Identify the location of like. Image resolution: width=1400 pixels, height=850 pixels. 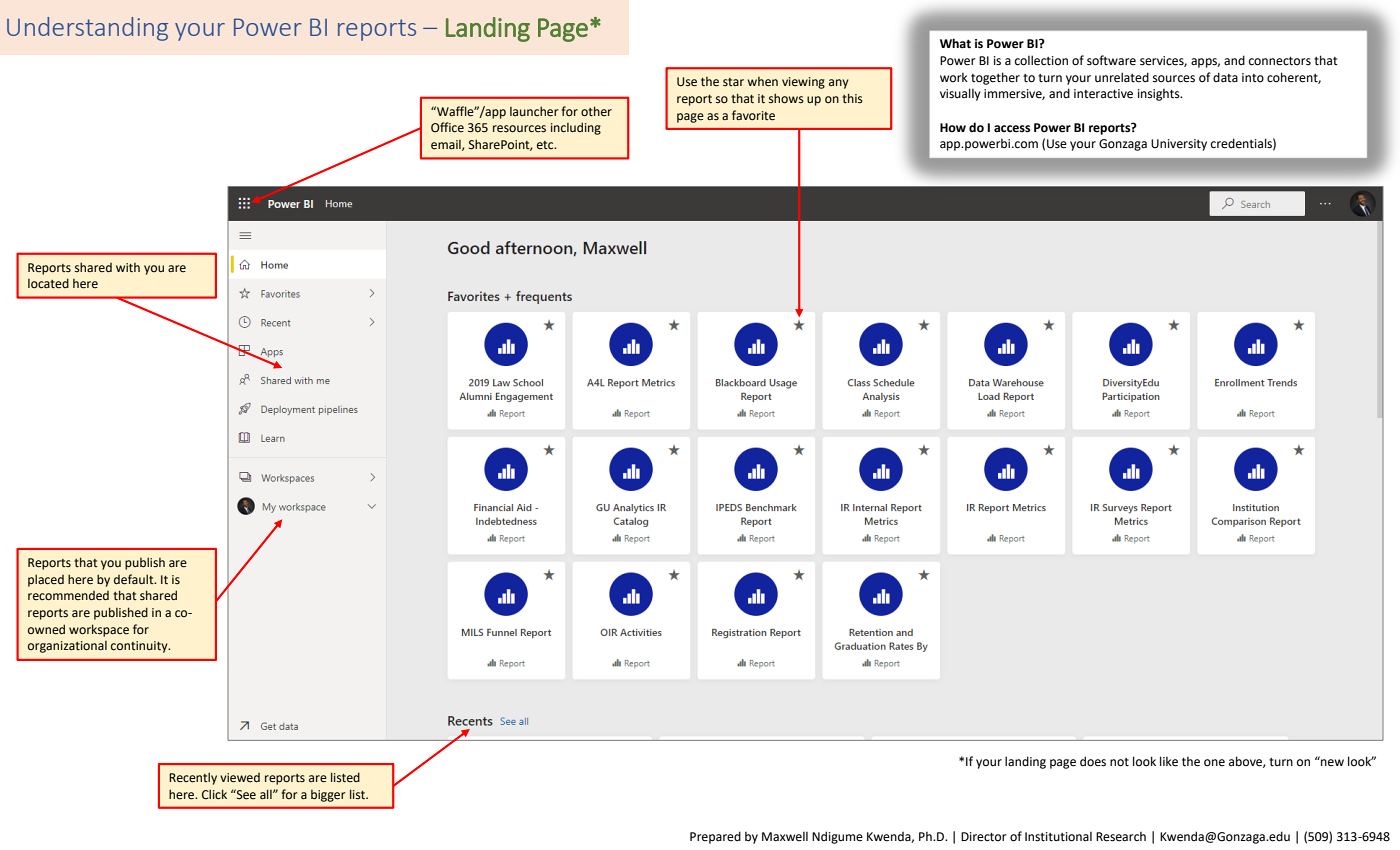
(1169, 761).
